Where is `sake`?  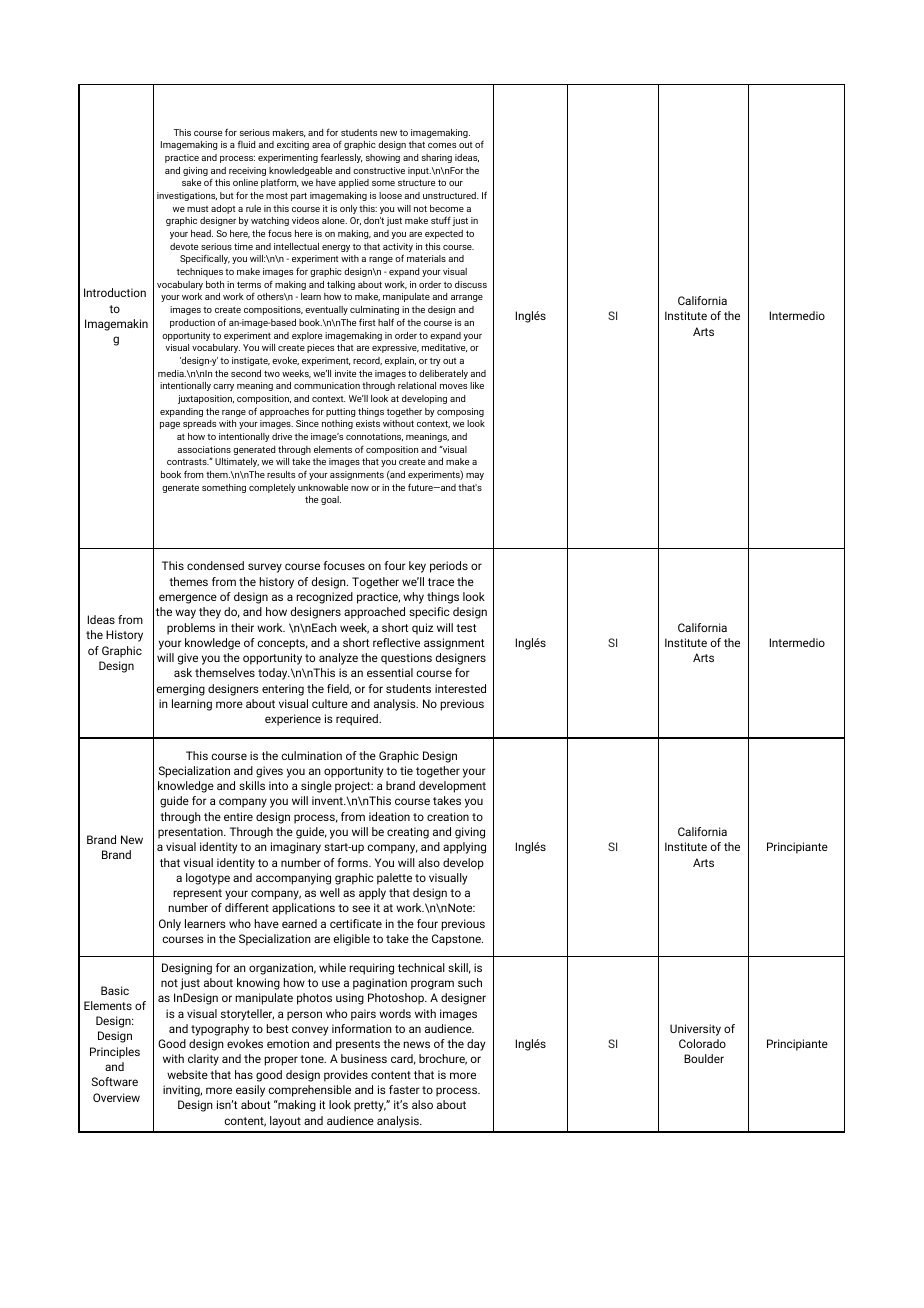
sake is located at coordinates (191, 182).
